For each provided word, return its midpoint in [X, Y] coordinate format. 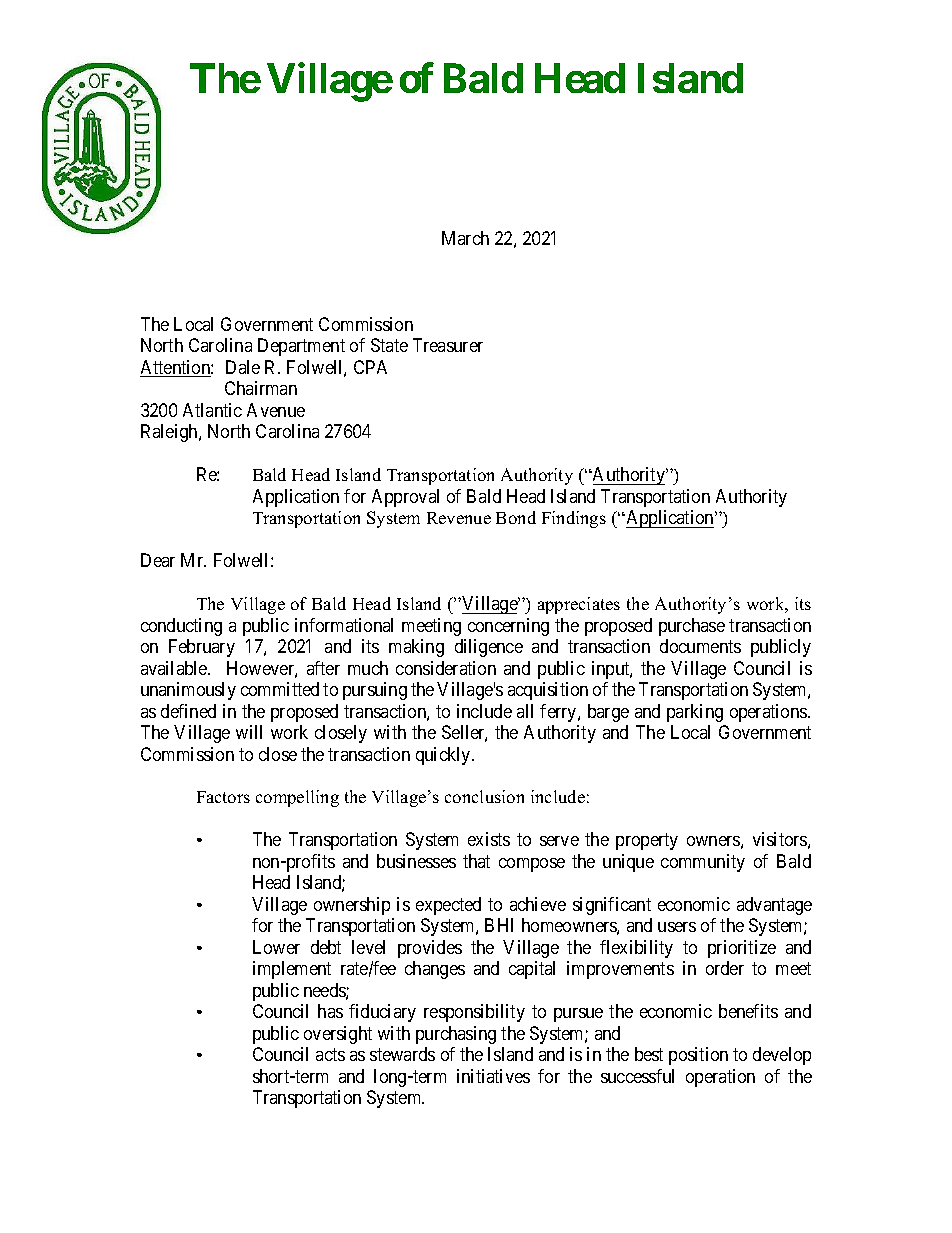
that [476, 861]
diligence [489, 648]
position [698, 1056]
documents [700, 646]
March [465, 238]
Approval [405, 498]
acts [330, 1055]
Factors [223, 797]
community [703, 863]
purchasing [456, 1035]
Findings [574, 519]
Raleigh [170, 433]
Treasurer [448, 345]
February [202, 648]
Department [301, 347]
